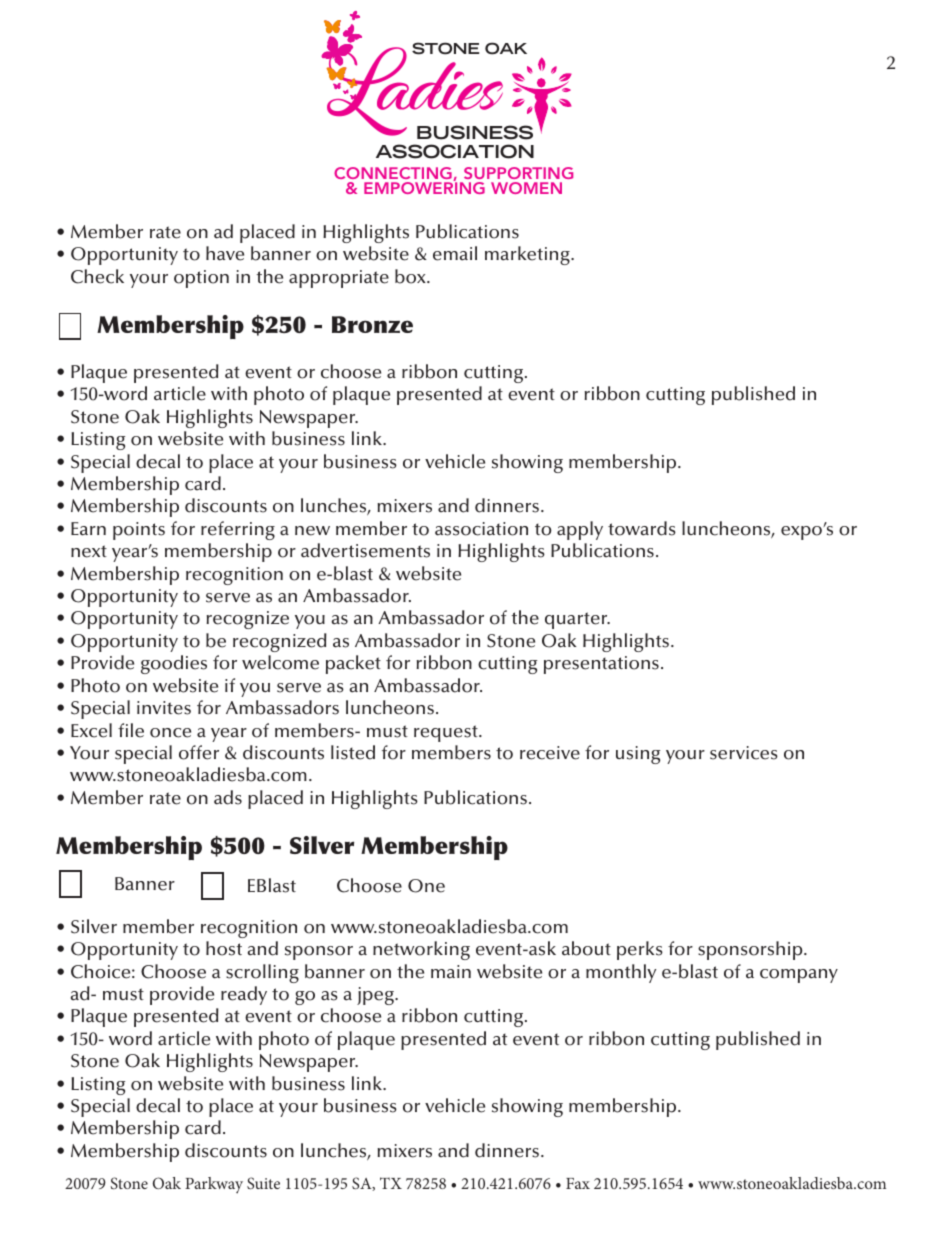 This screenshot has width=952, height=1233. What do you see at coordinates (447, 733) in the screenshot?
I see `request` at bounding box center [447, 733].
